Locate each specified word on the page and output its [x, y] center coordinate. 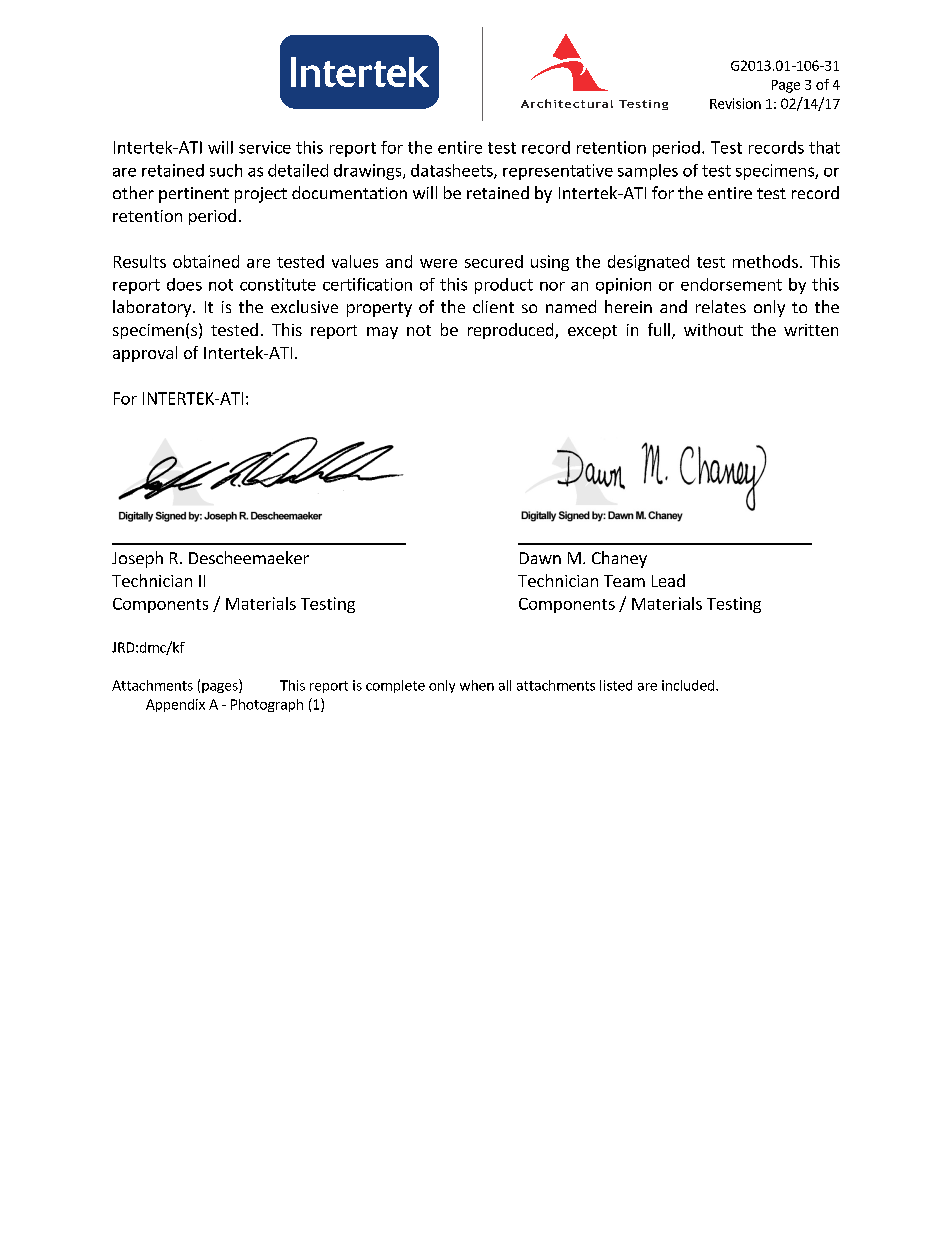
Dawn [540, 558]
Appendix [175, 705]
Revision [735, 103]
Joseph [137, 559]
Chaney [619, 559]
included [689, 685]
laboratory [153, 308]
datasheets [453, 171]
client [493, 306]
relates [721, 306]
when [477, 685]
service [265, 147]
